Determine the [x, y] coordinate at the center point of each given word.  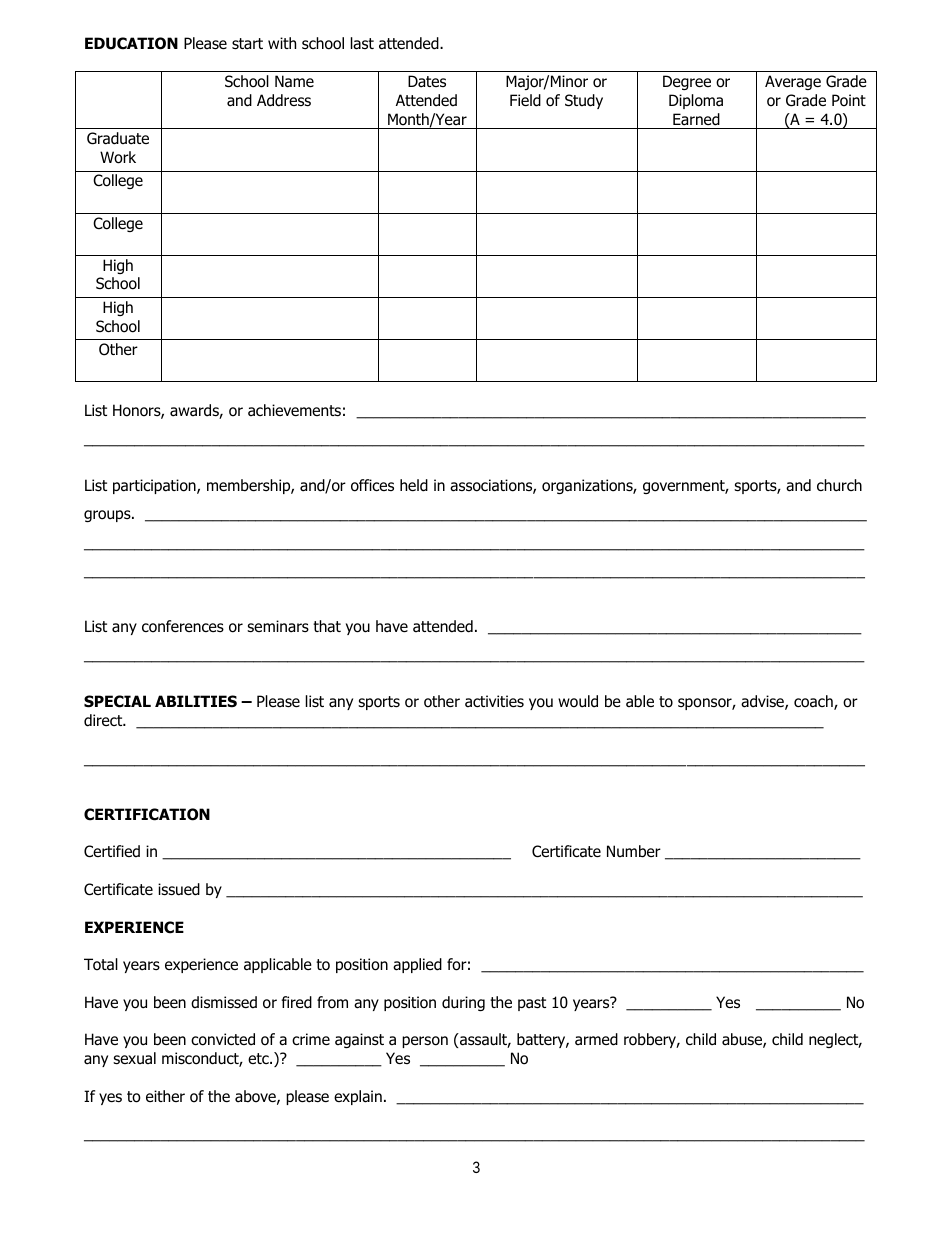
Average [793, 82]
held [414, 485]
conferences [183, 626]
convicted [223, 1039]
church [839, 485]
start [247, 44]
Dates [427, 81]
